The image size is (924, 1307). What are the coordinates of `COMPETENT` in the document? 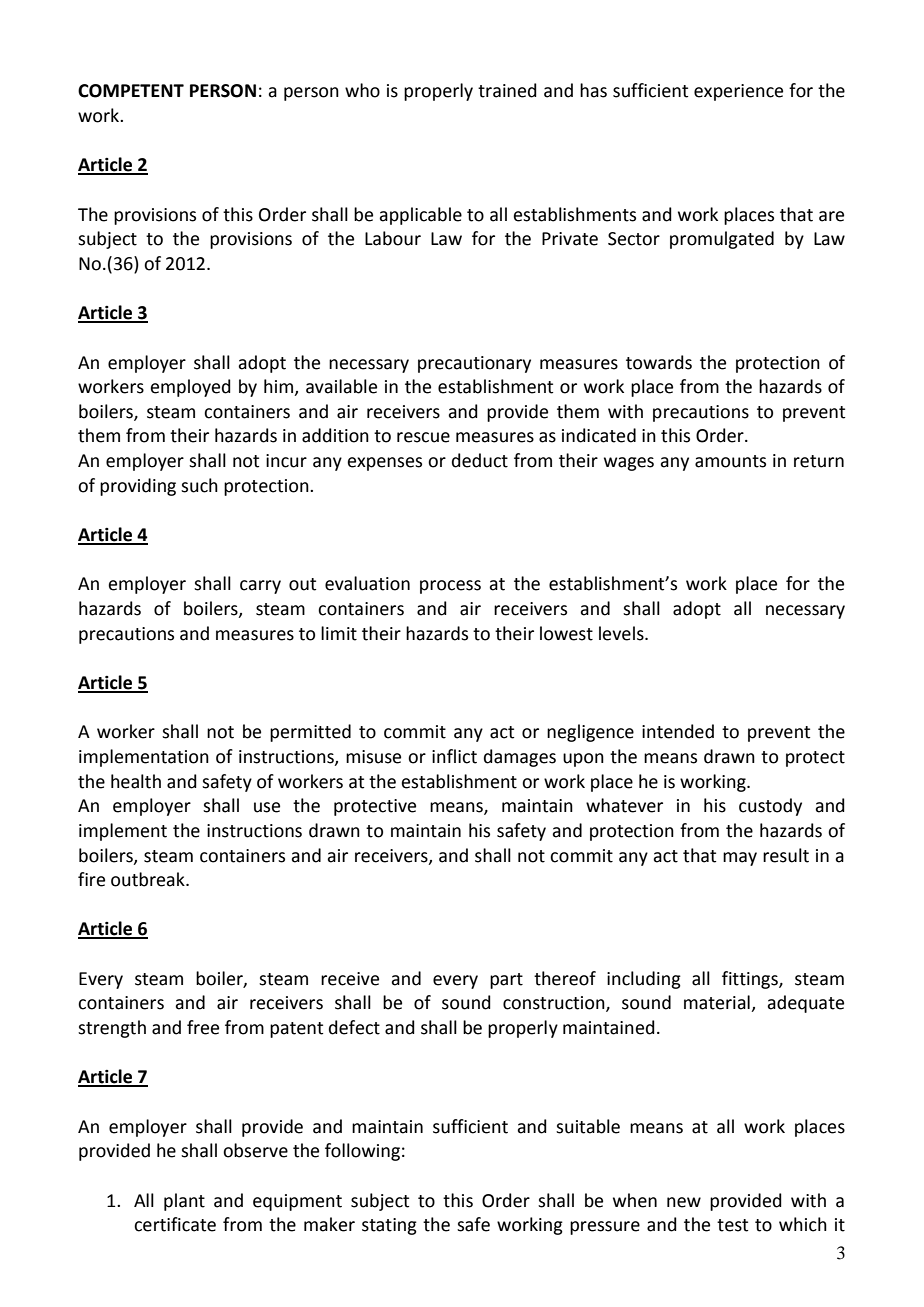 It's located at (131, 91).
